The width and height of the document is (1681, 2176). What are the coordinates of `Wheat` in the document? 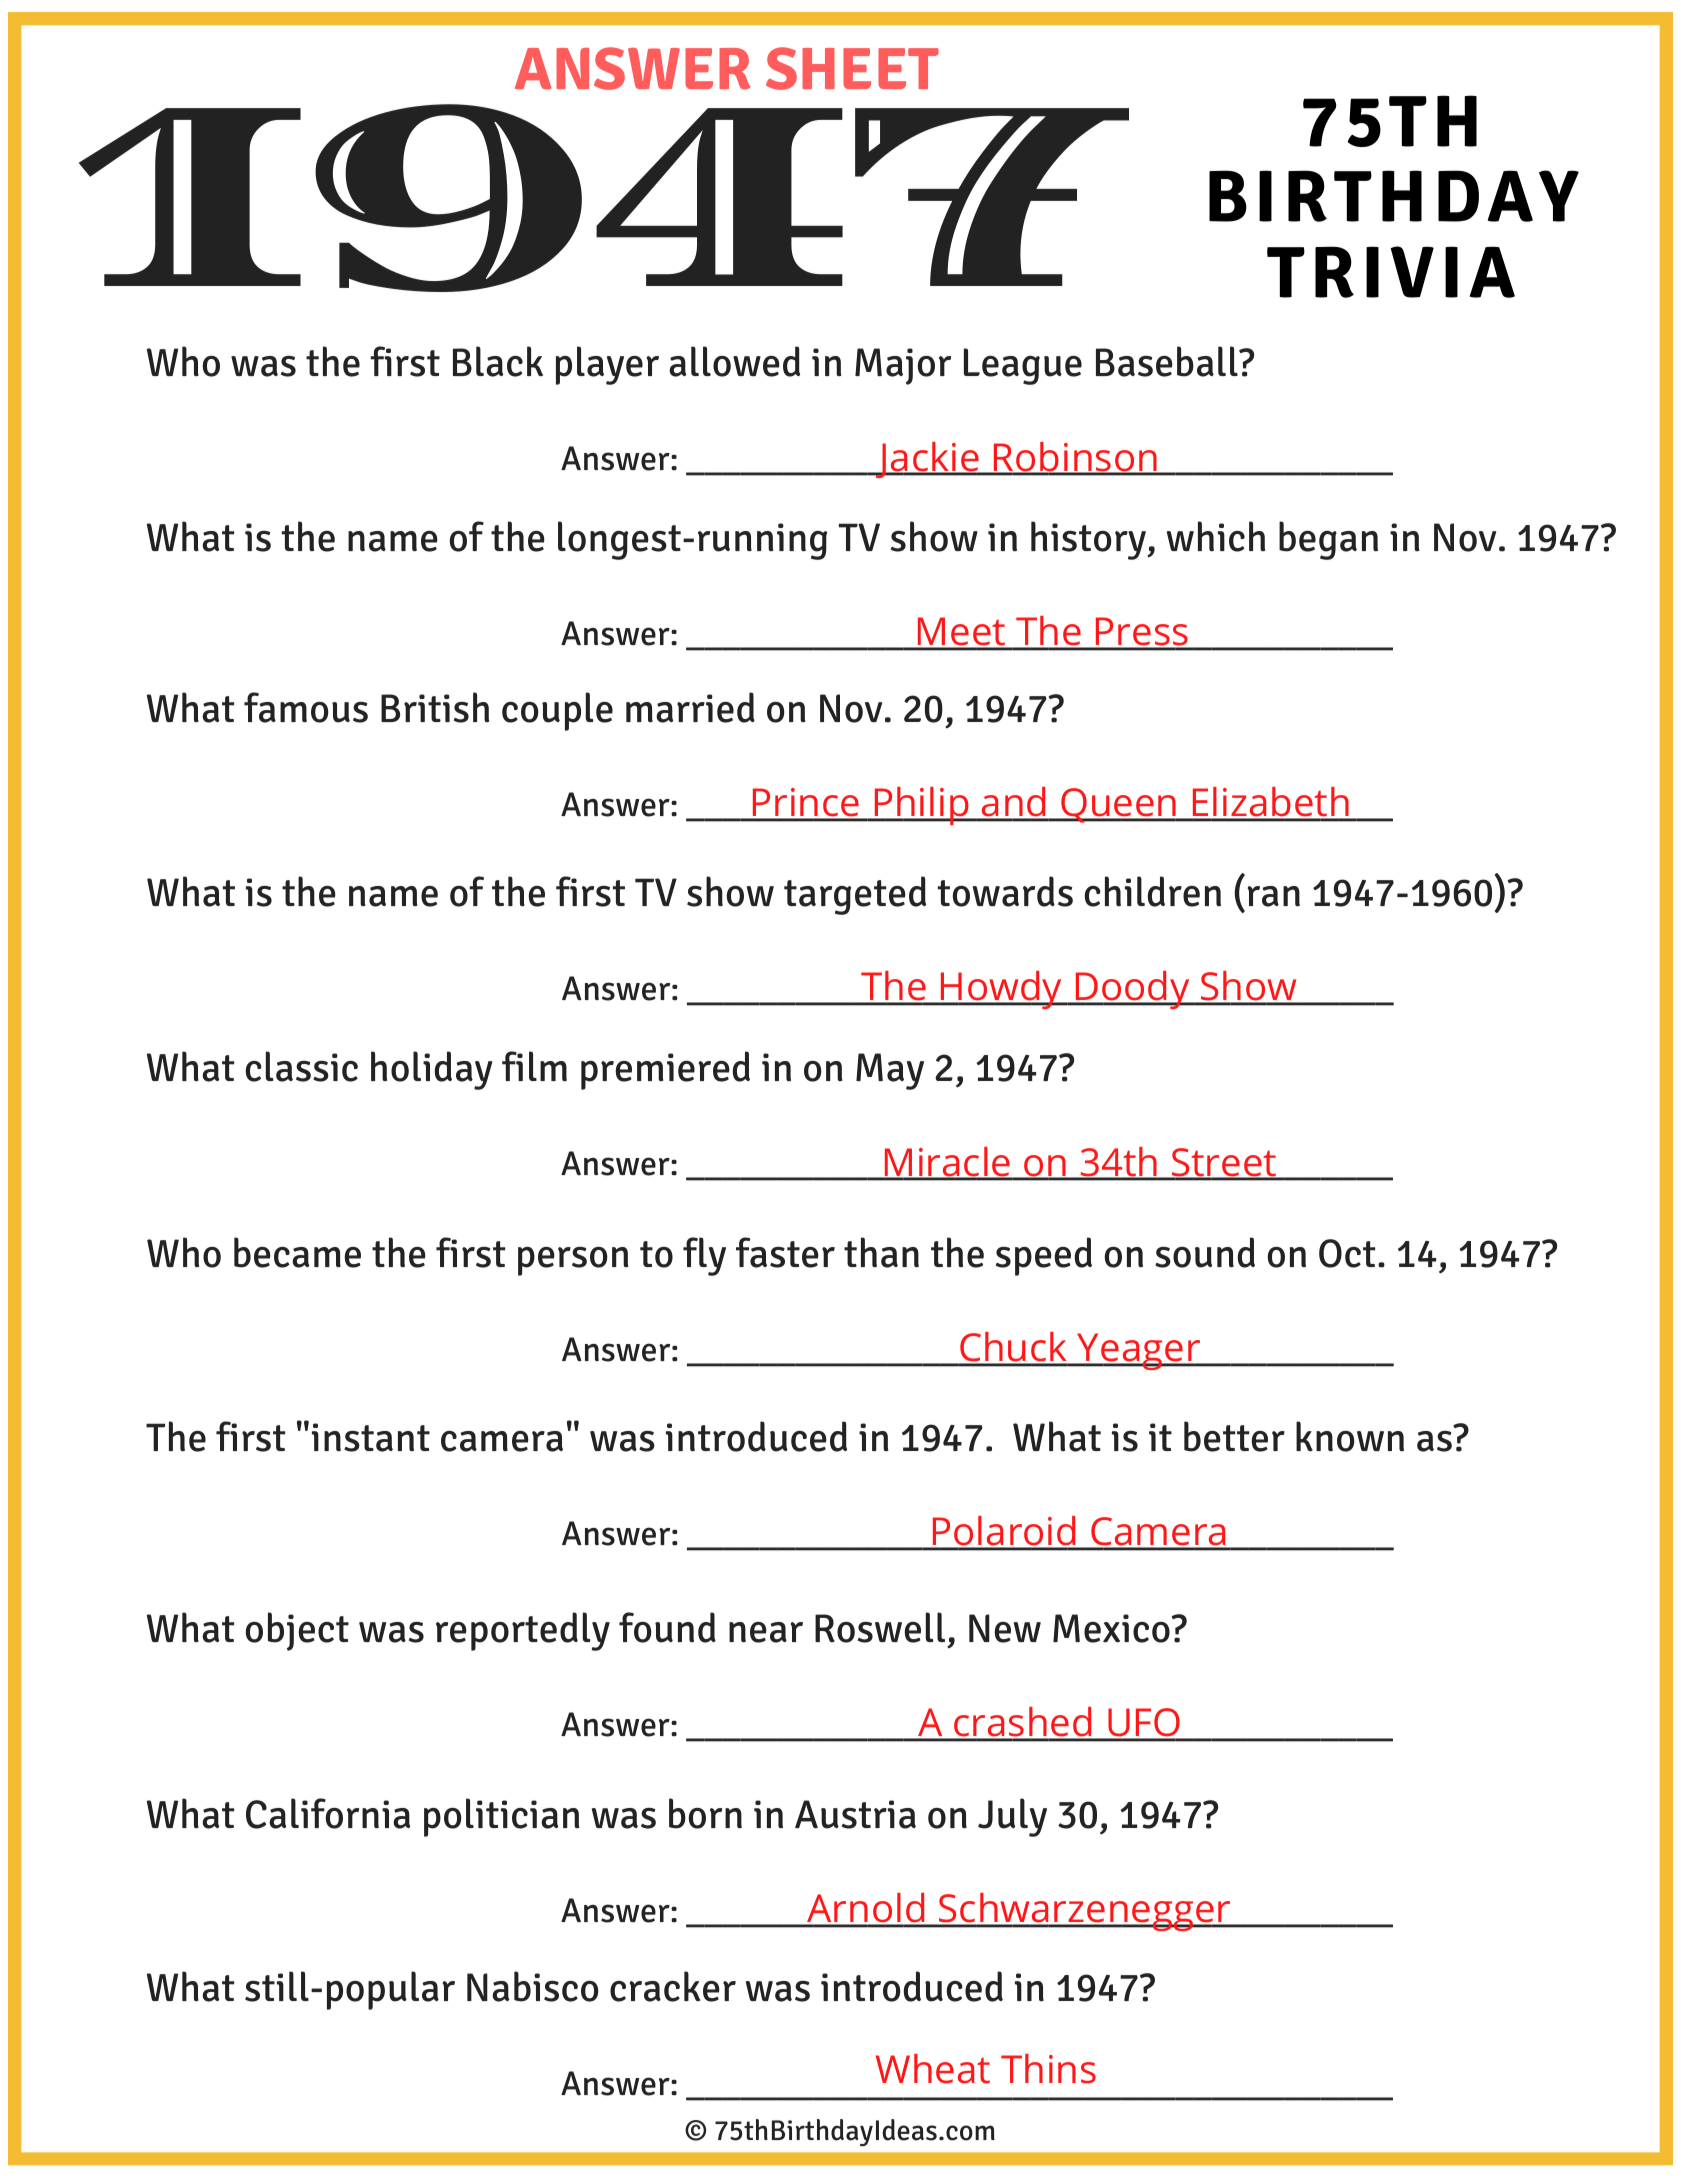 It's located at (933, 2069).
